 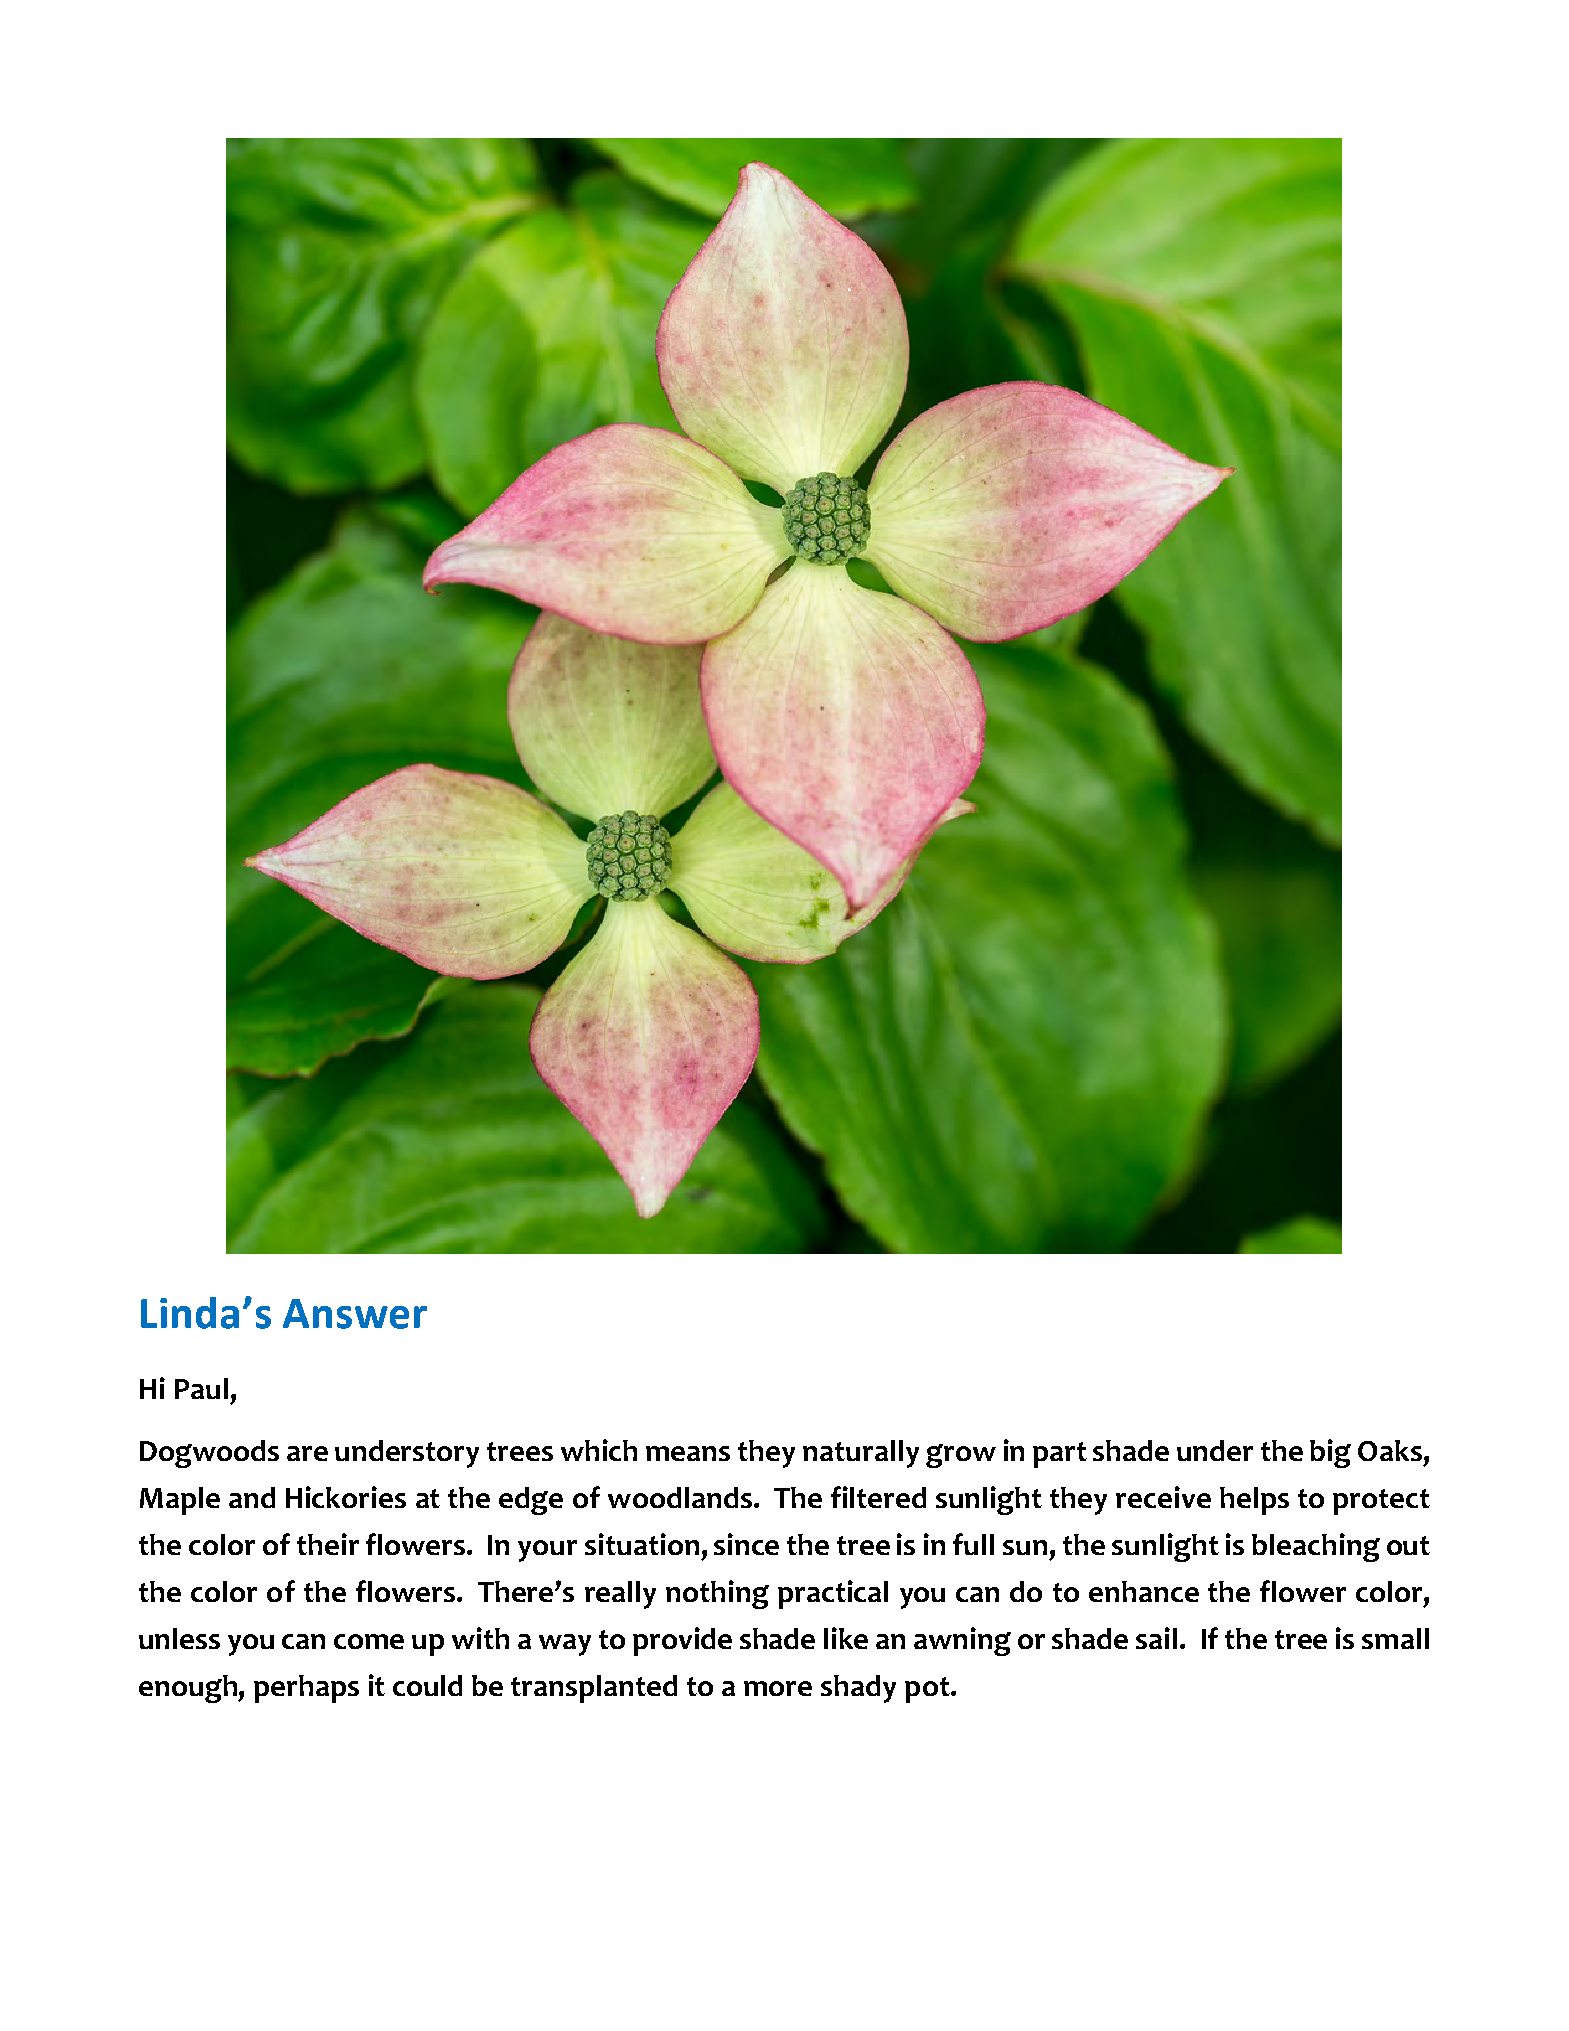 I want to click on Answer, so click(x=355, y=1314).
